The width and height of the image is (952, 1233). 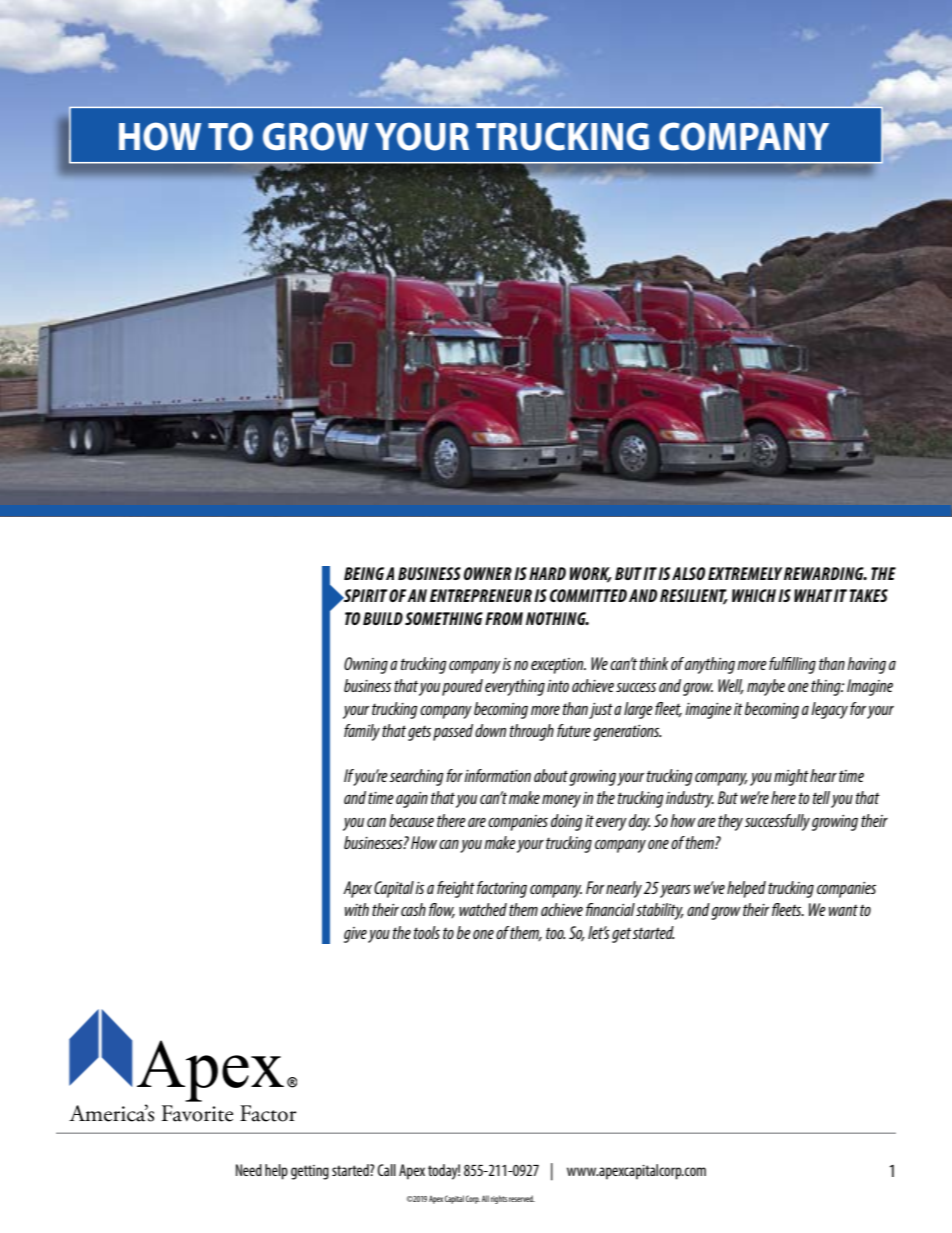 I want to click on give, so click(x=355, y=935).
